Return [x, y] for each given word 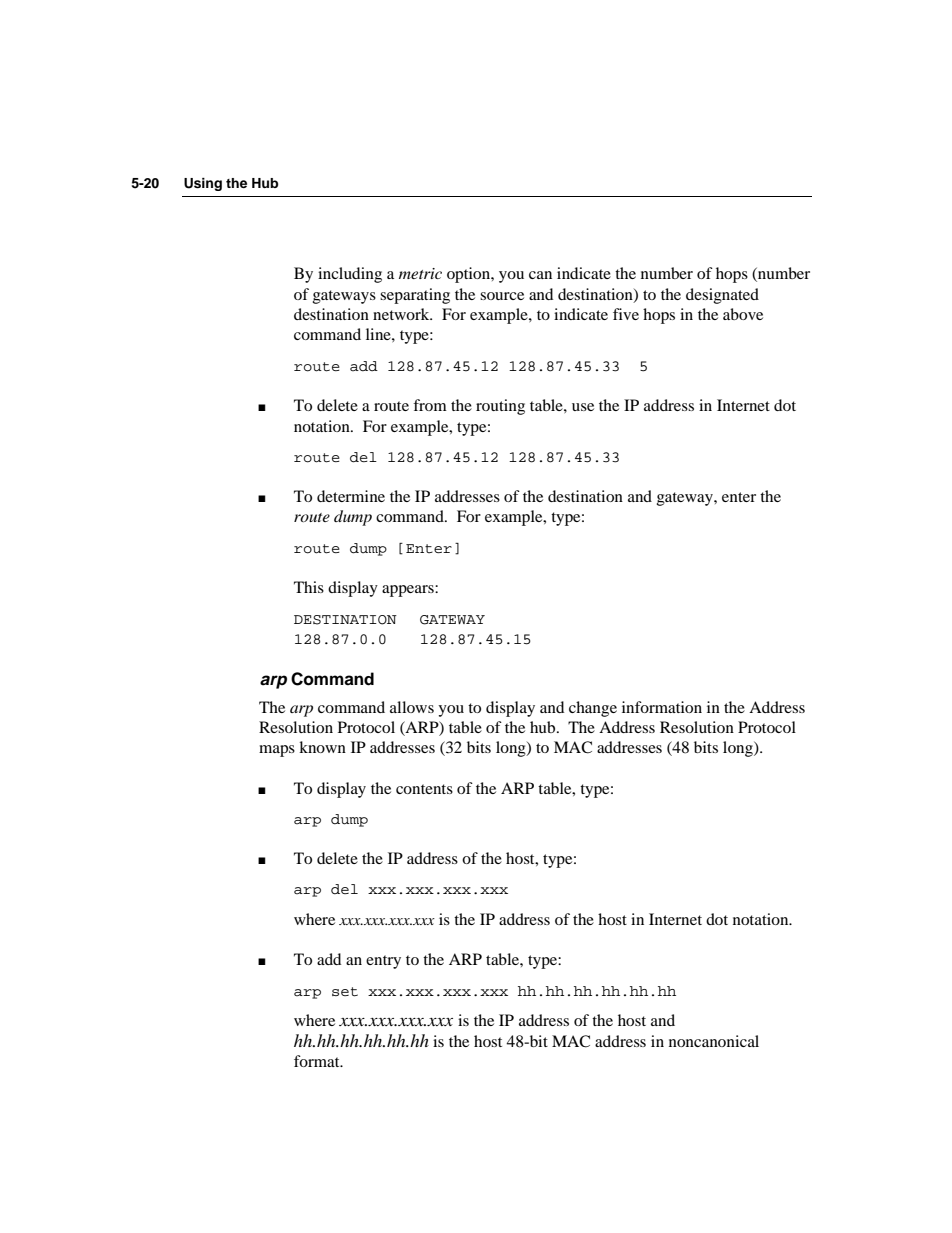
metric [420, 273]
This [309, 587]
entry [383, 962]
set [345, 992]
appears [409, 591]
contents [424, 789]
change [593, 709]
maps [277, 751]
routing [500, 407]
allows [412, 707]
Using [203, 184]
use [583, 407]
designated [722, 296]
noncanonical [714, 1041]
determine [351, 496]
